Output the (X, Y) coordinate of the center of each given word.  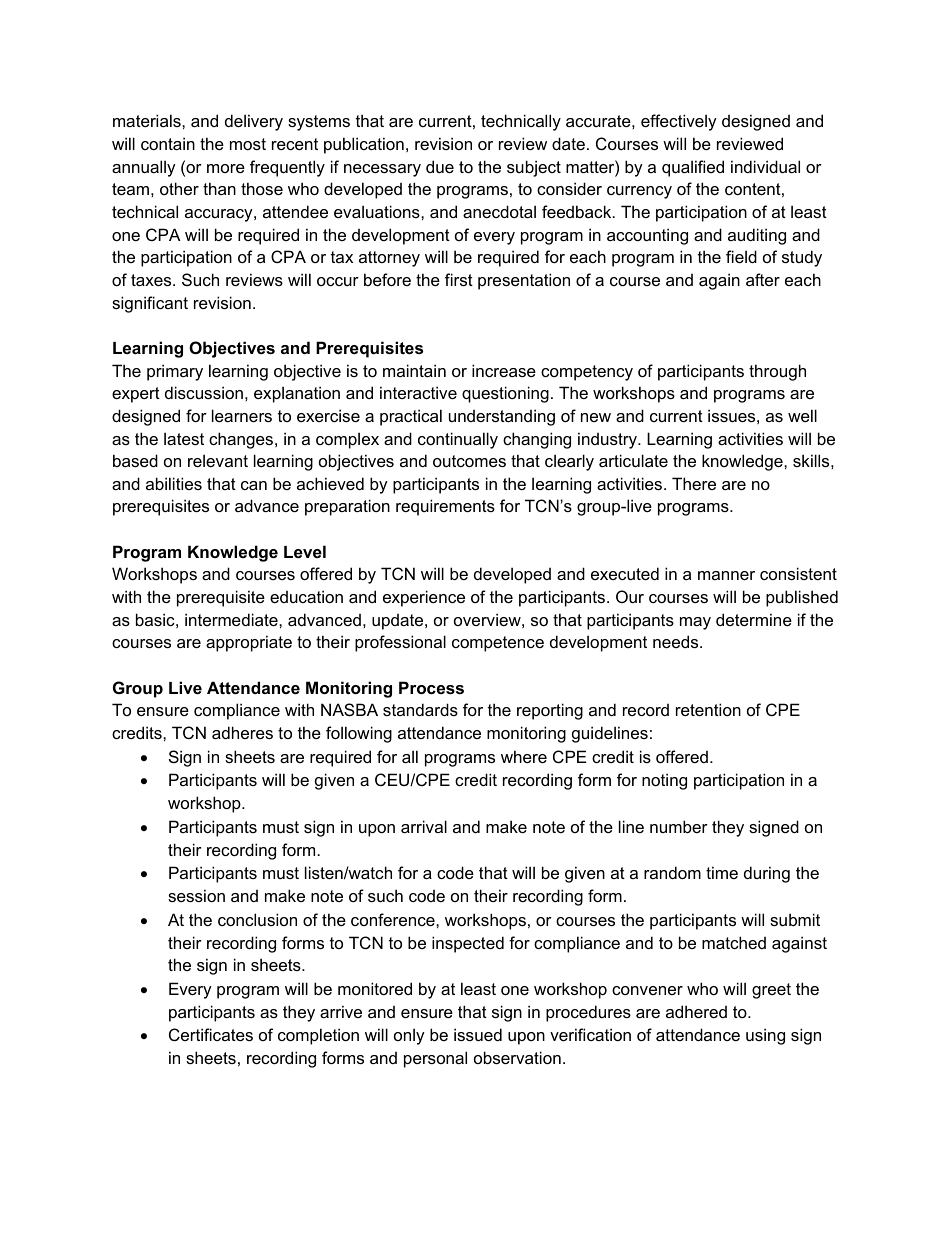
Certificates (211, 1034)
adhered (696, 1011)
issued (478, 1034)
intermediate (232, 619)
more (226, 168)
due (440, 166)
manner (726, 575)
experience (424, 598)
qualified (693, 168)
